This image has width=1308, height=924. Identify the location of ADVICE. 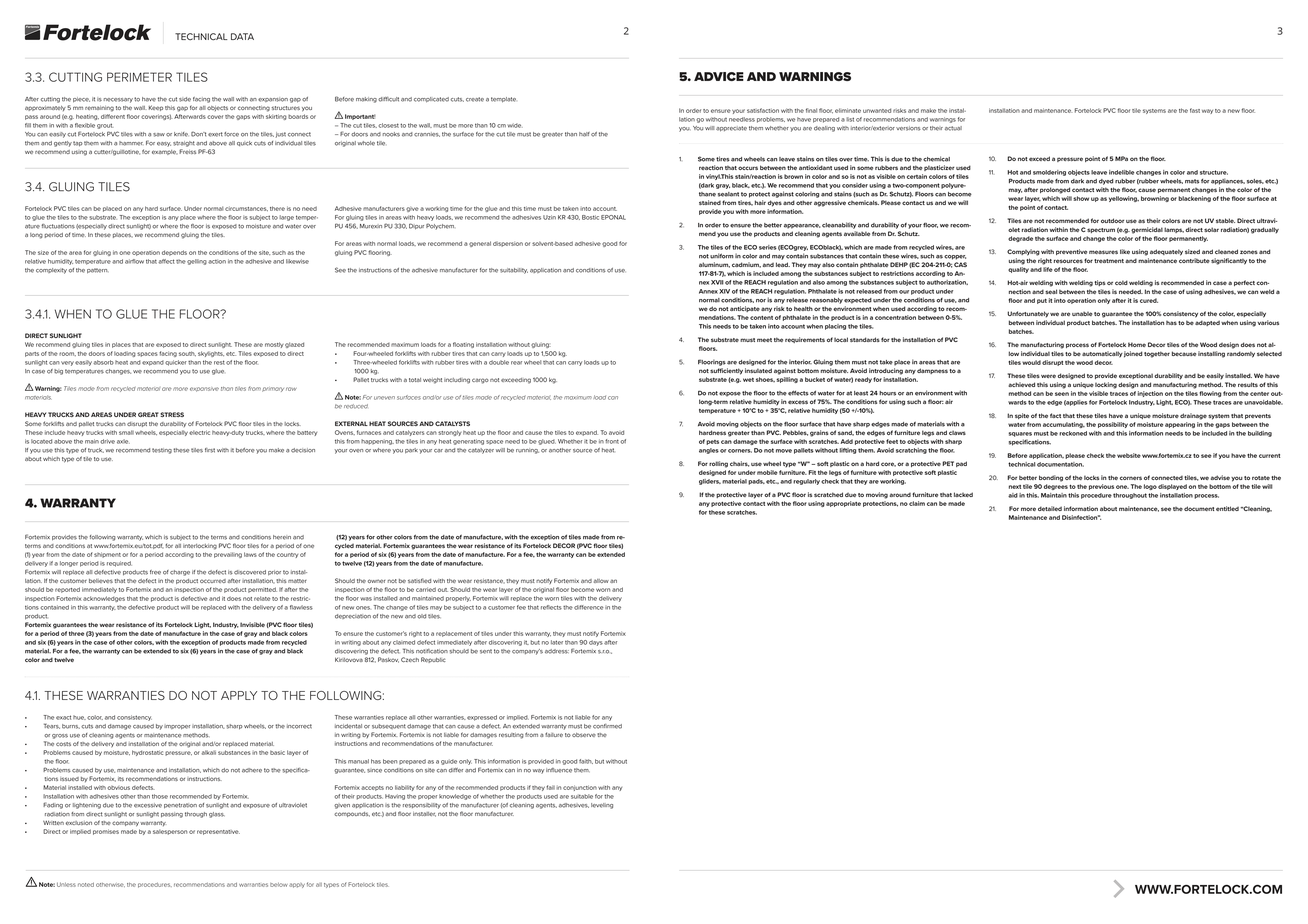
(719, 76).
